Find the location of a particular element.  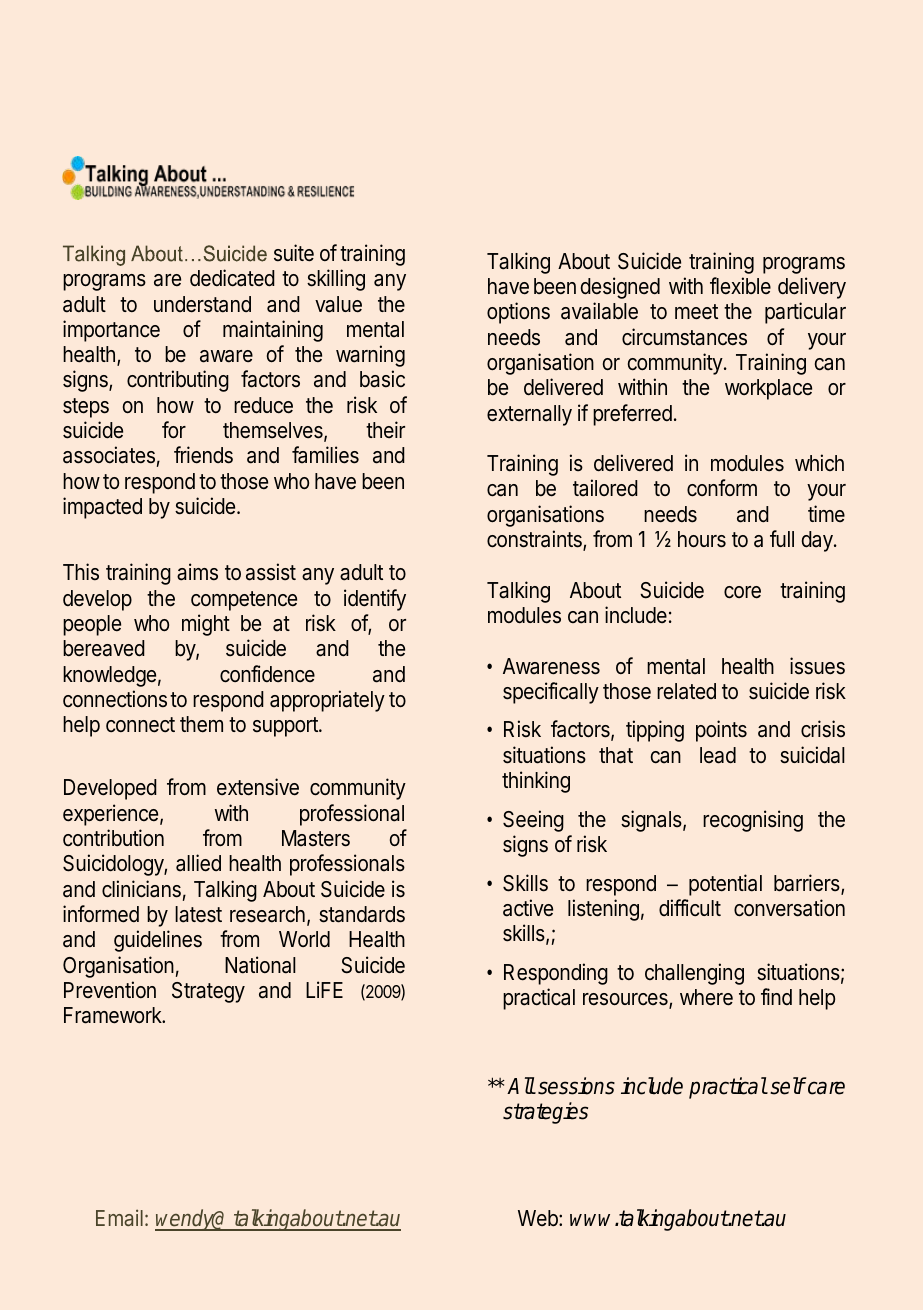

understand is located at coordinates (202, 304).
